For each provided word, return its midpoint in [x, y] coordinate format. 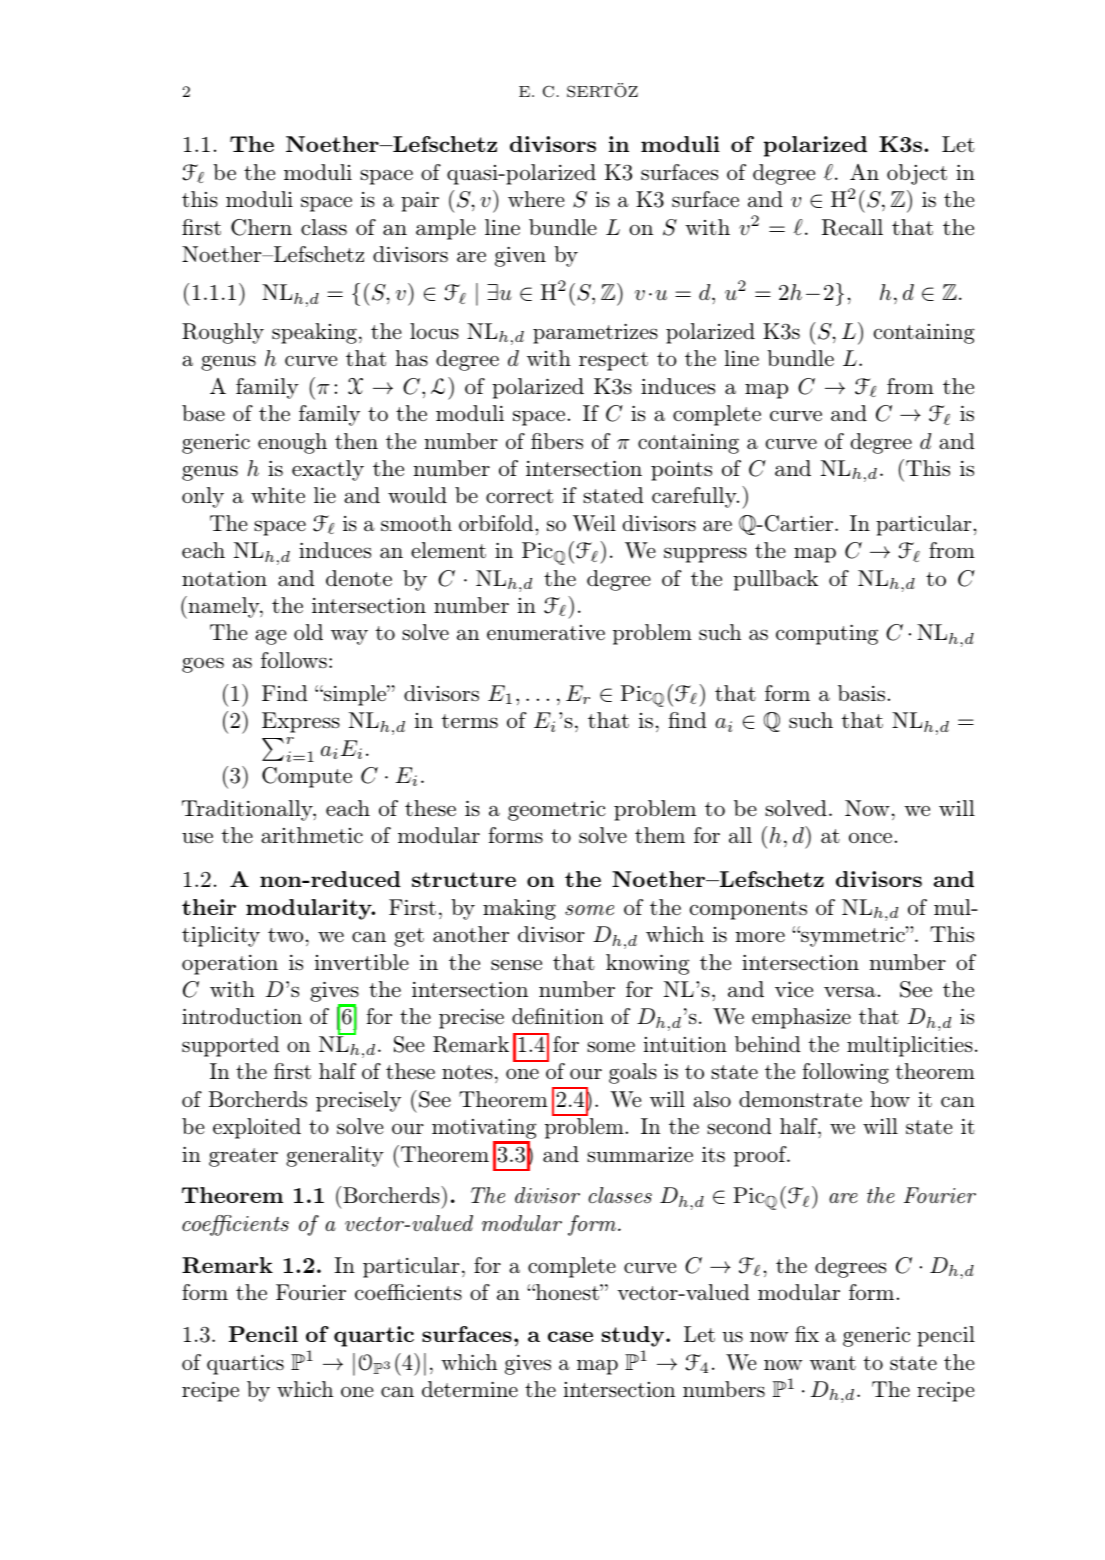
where [536, 199]
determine [470, 1389]
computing [827, 634]
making [519, 909]
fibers [557, 441]
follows [294, 660]
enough [292, 443]
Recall [852, 227]
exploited [257, 1128]
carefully [695, 497]
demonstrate [800, 1099]
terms [470, 721]
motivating [484, 1130]
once [870, 837]
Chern [261, 227]
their [209, 907]
